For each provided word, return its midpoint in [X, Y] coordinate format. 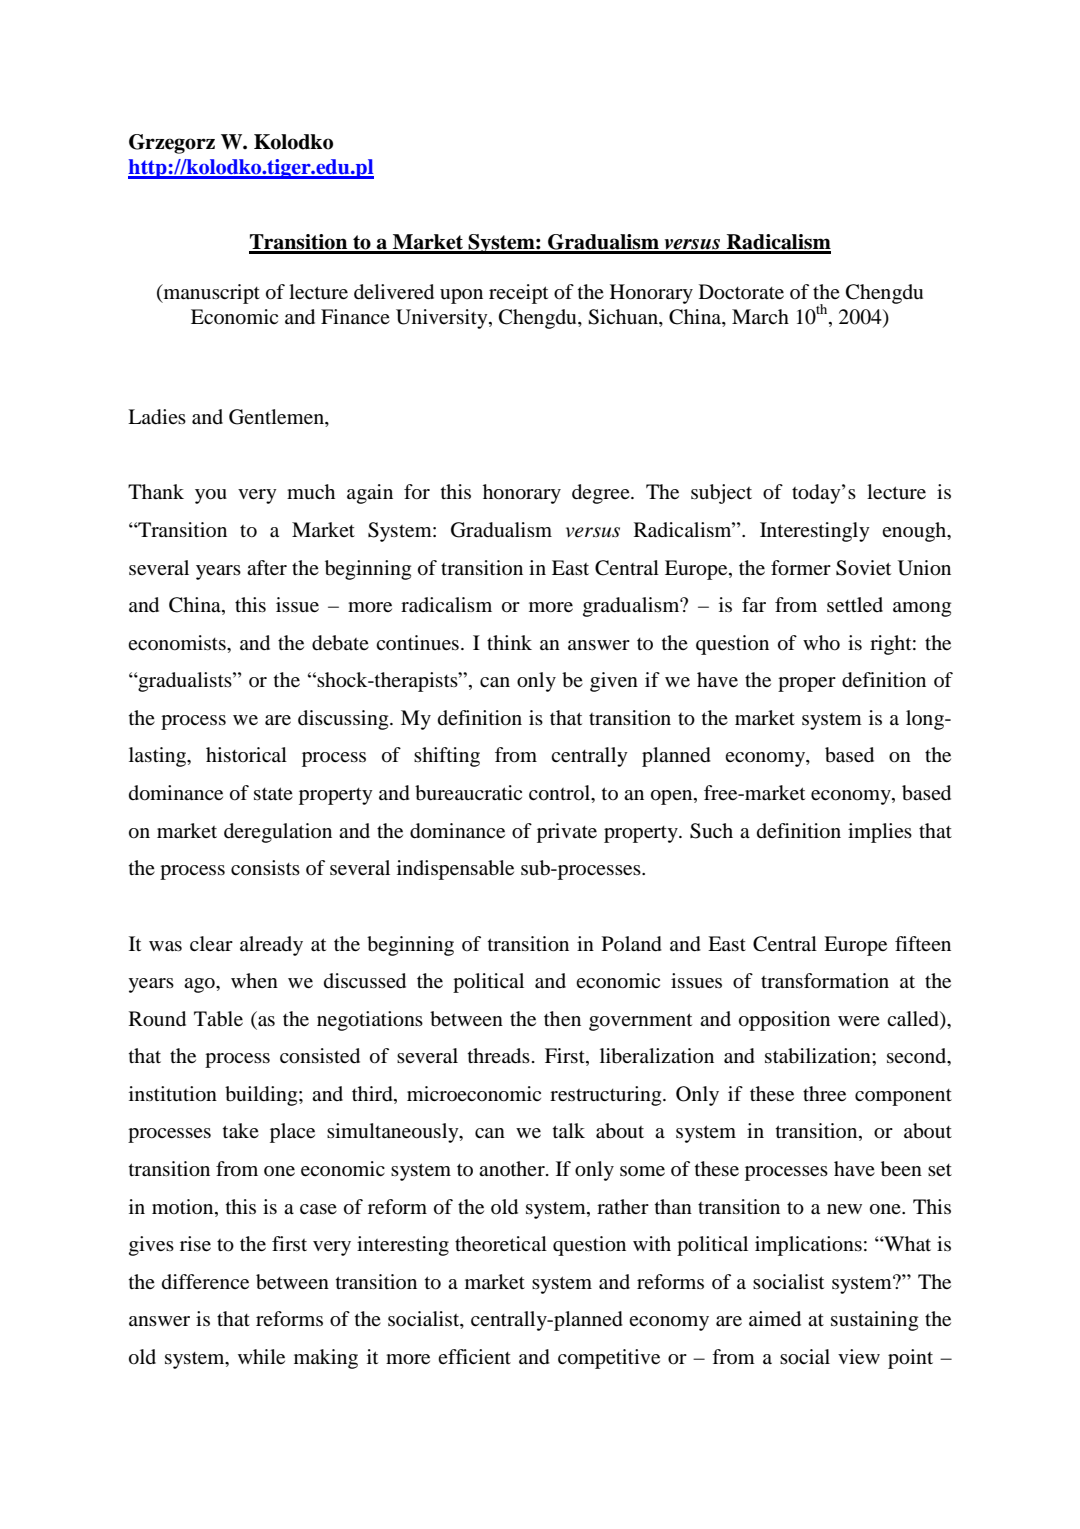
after [267, 567]
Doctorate [741, 292]
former [801, 568]
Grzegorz [172, 144]
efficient [474, 1356]
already [271, 946]
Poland [632, 944]
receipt [518, 294]
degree [602, 494]
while [261, 1356]
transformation [825, 981]
